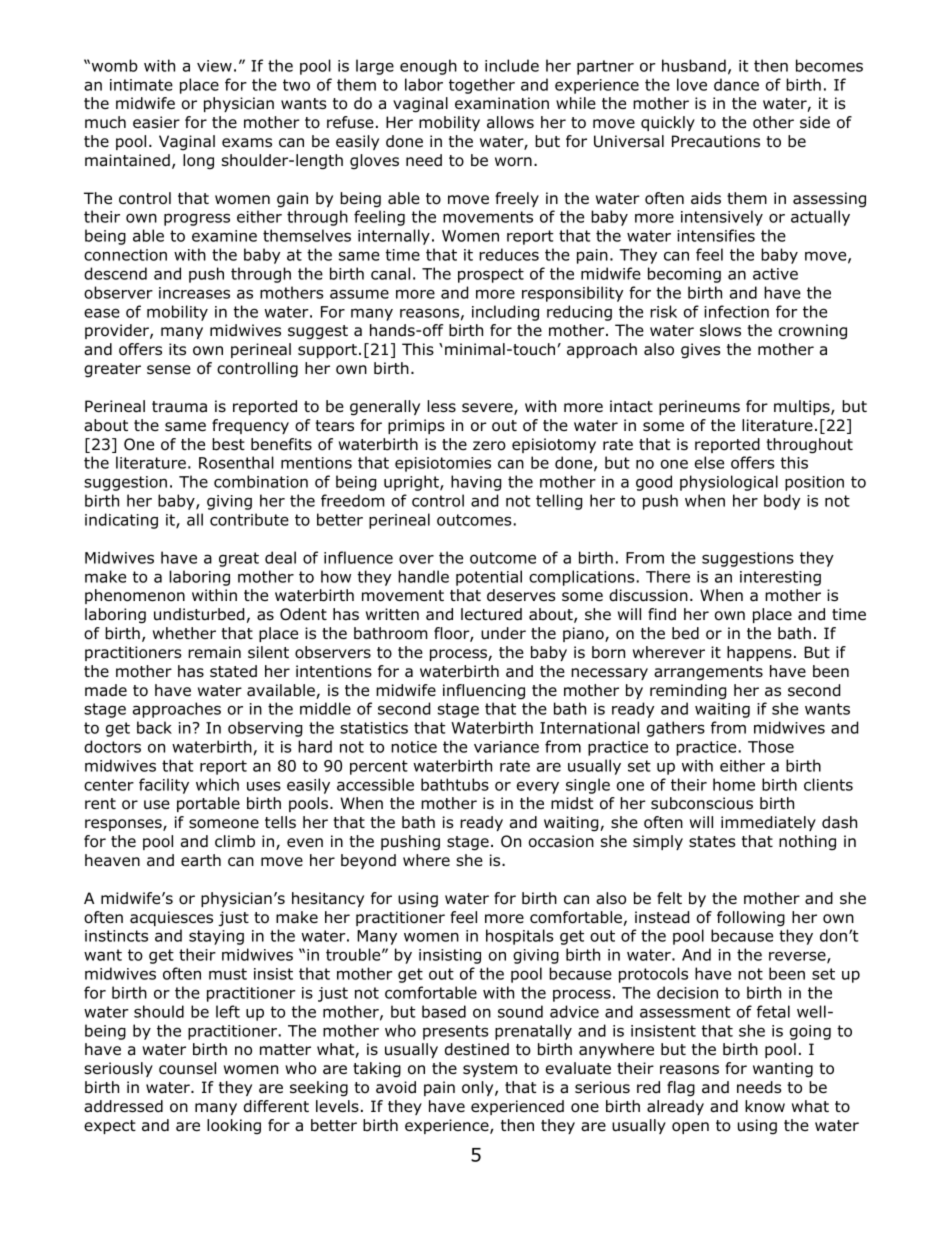  What do you see at coordinates (199, 614) in the image?
I see `undisturbed` at bounding box center [199, 614].
